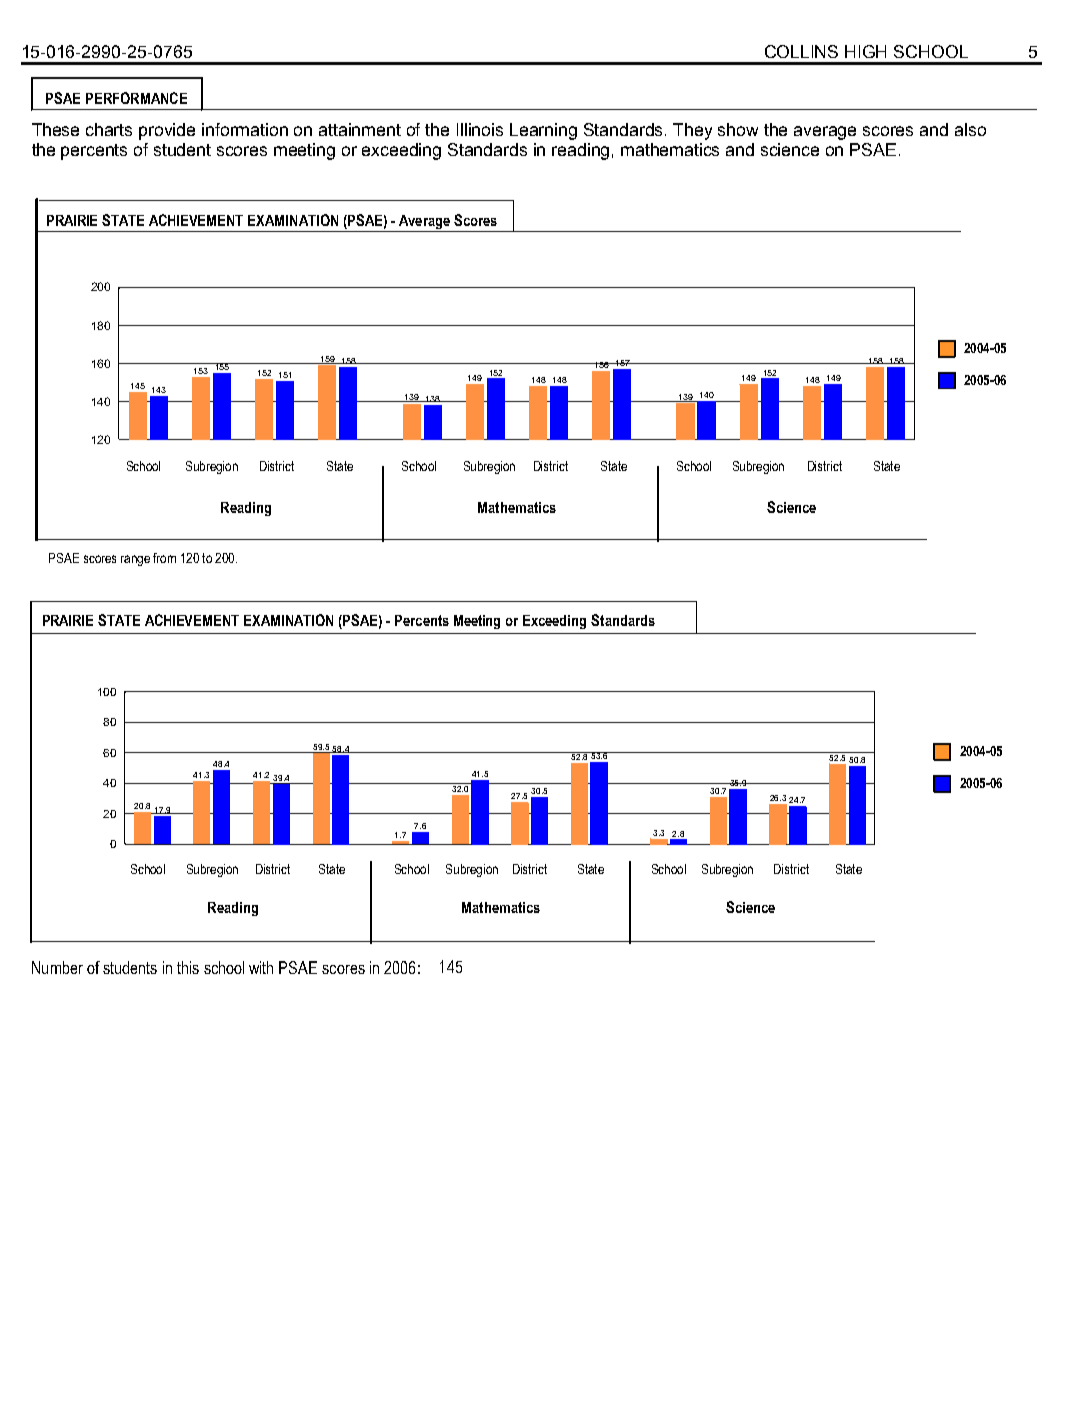  Describe the element at coordinates (188, 967) in the image. I see `this` at that location.
